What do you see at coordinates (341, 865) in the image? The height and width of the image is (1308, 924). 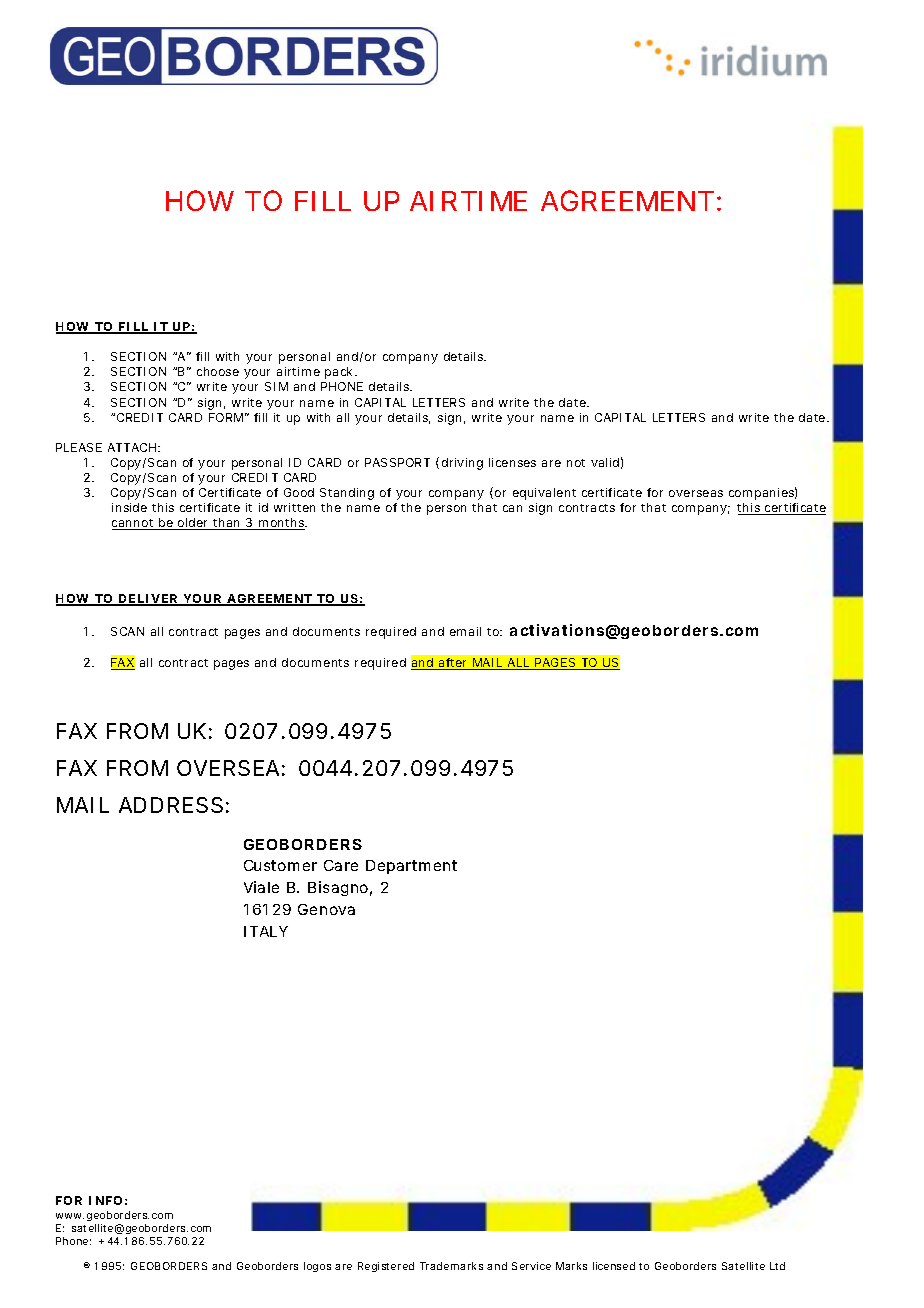 I see `Care` at bounding box center [341, 865].
